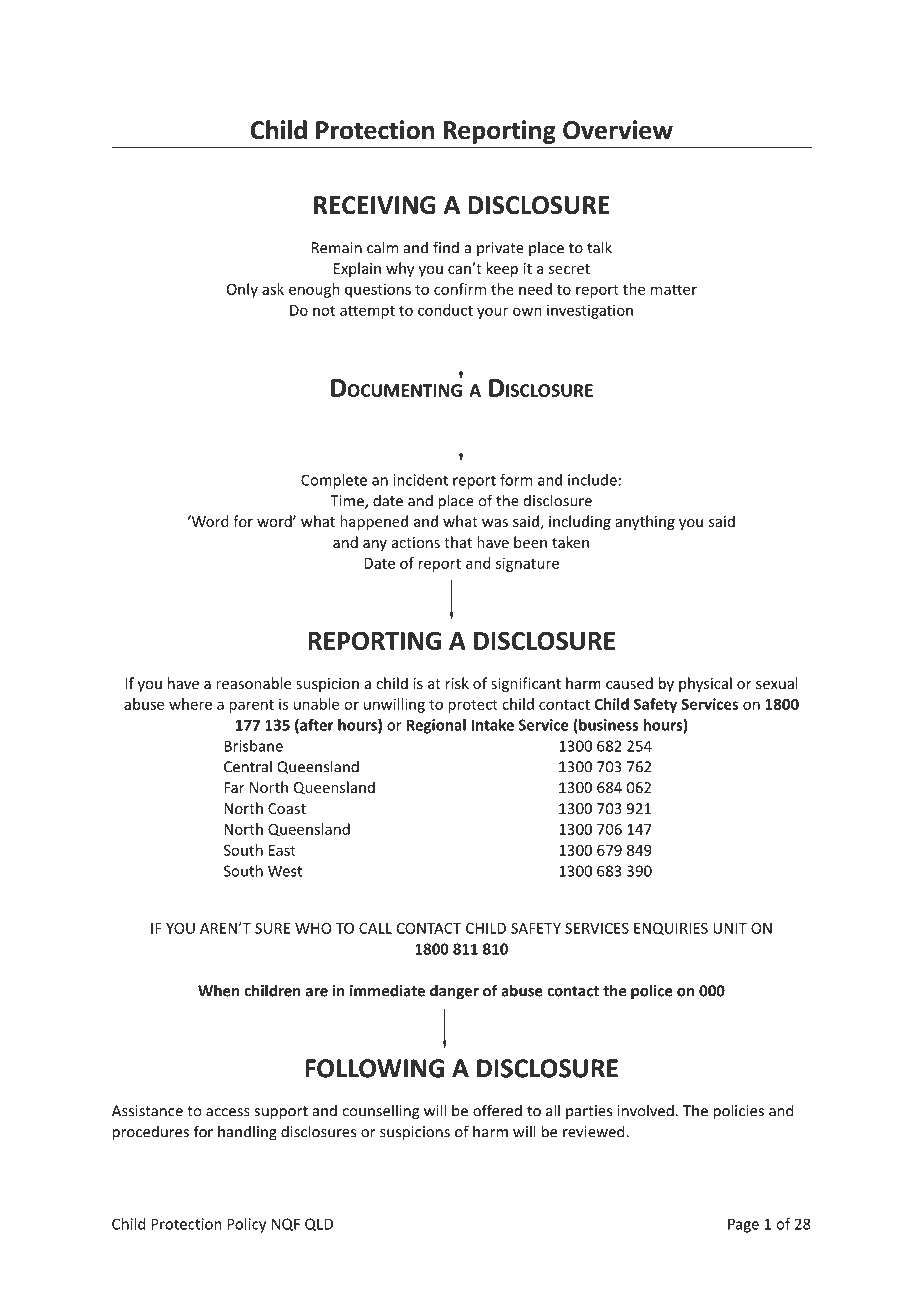  I want to click on ask, so click(273, 289).
